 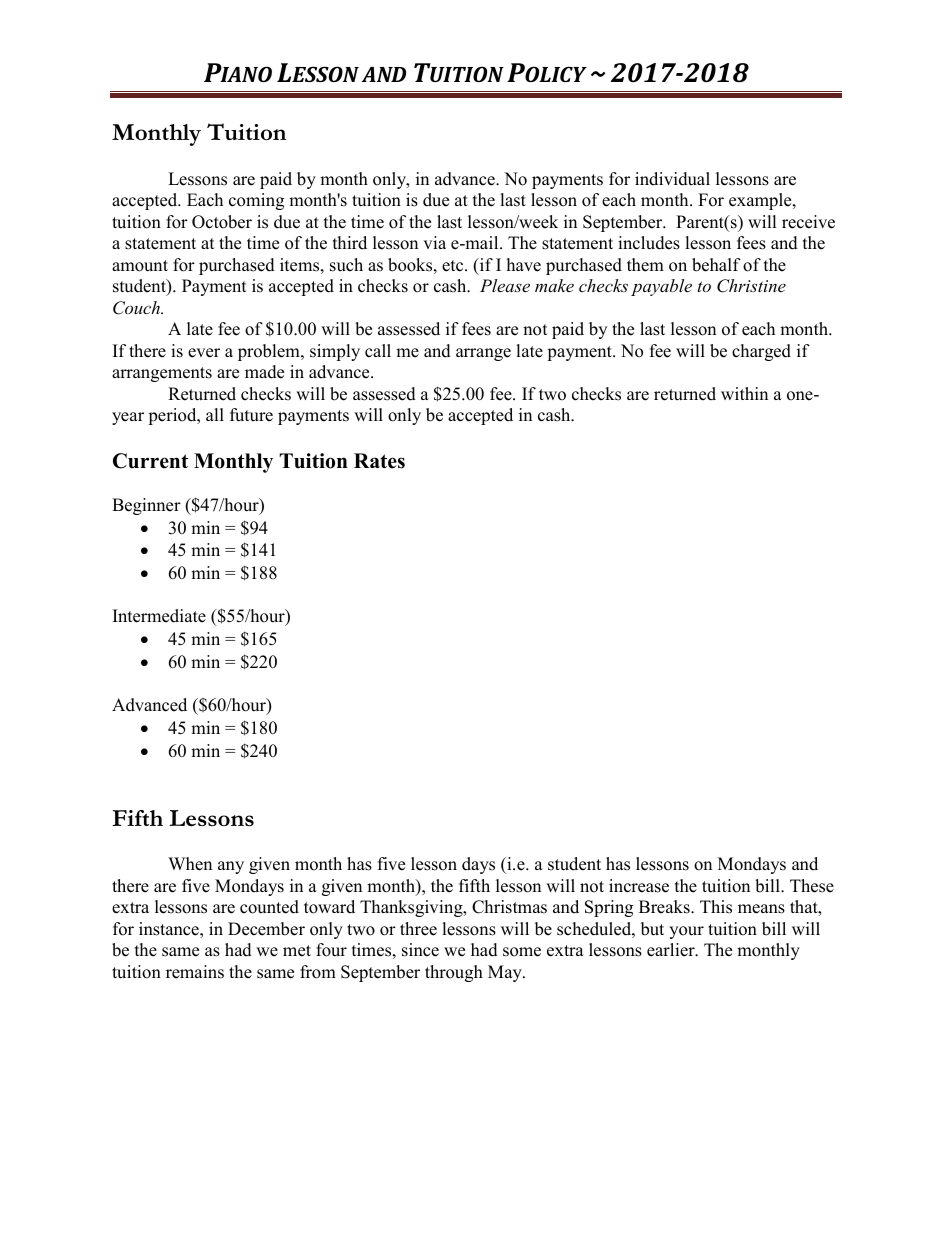 I want to click on within, so click(x=744, y=393).
